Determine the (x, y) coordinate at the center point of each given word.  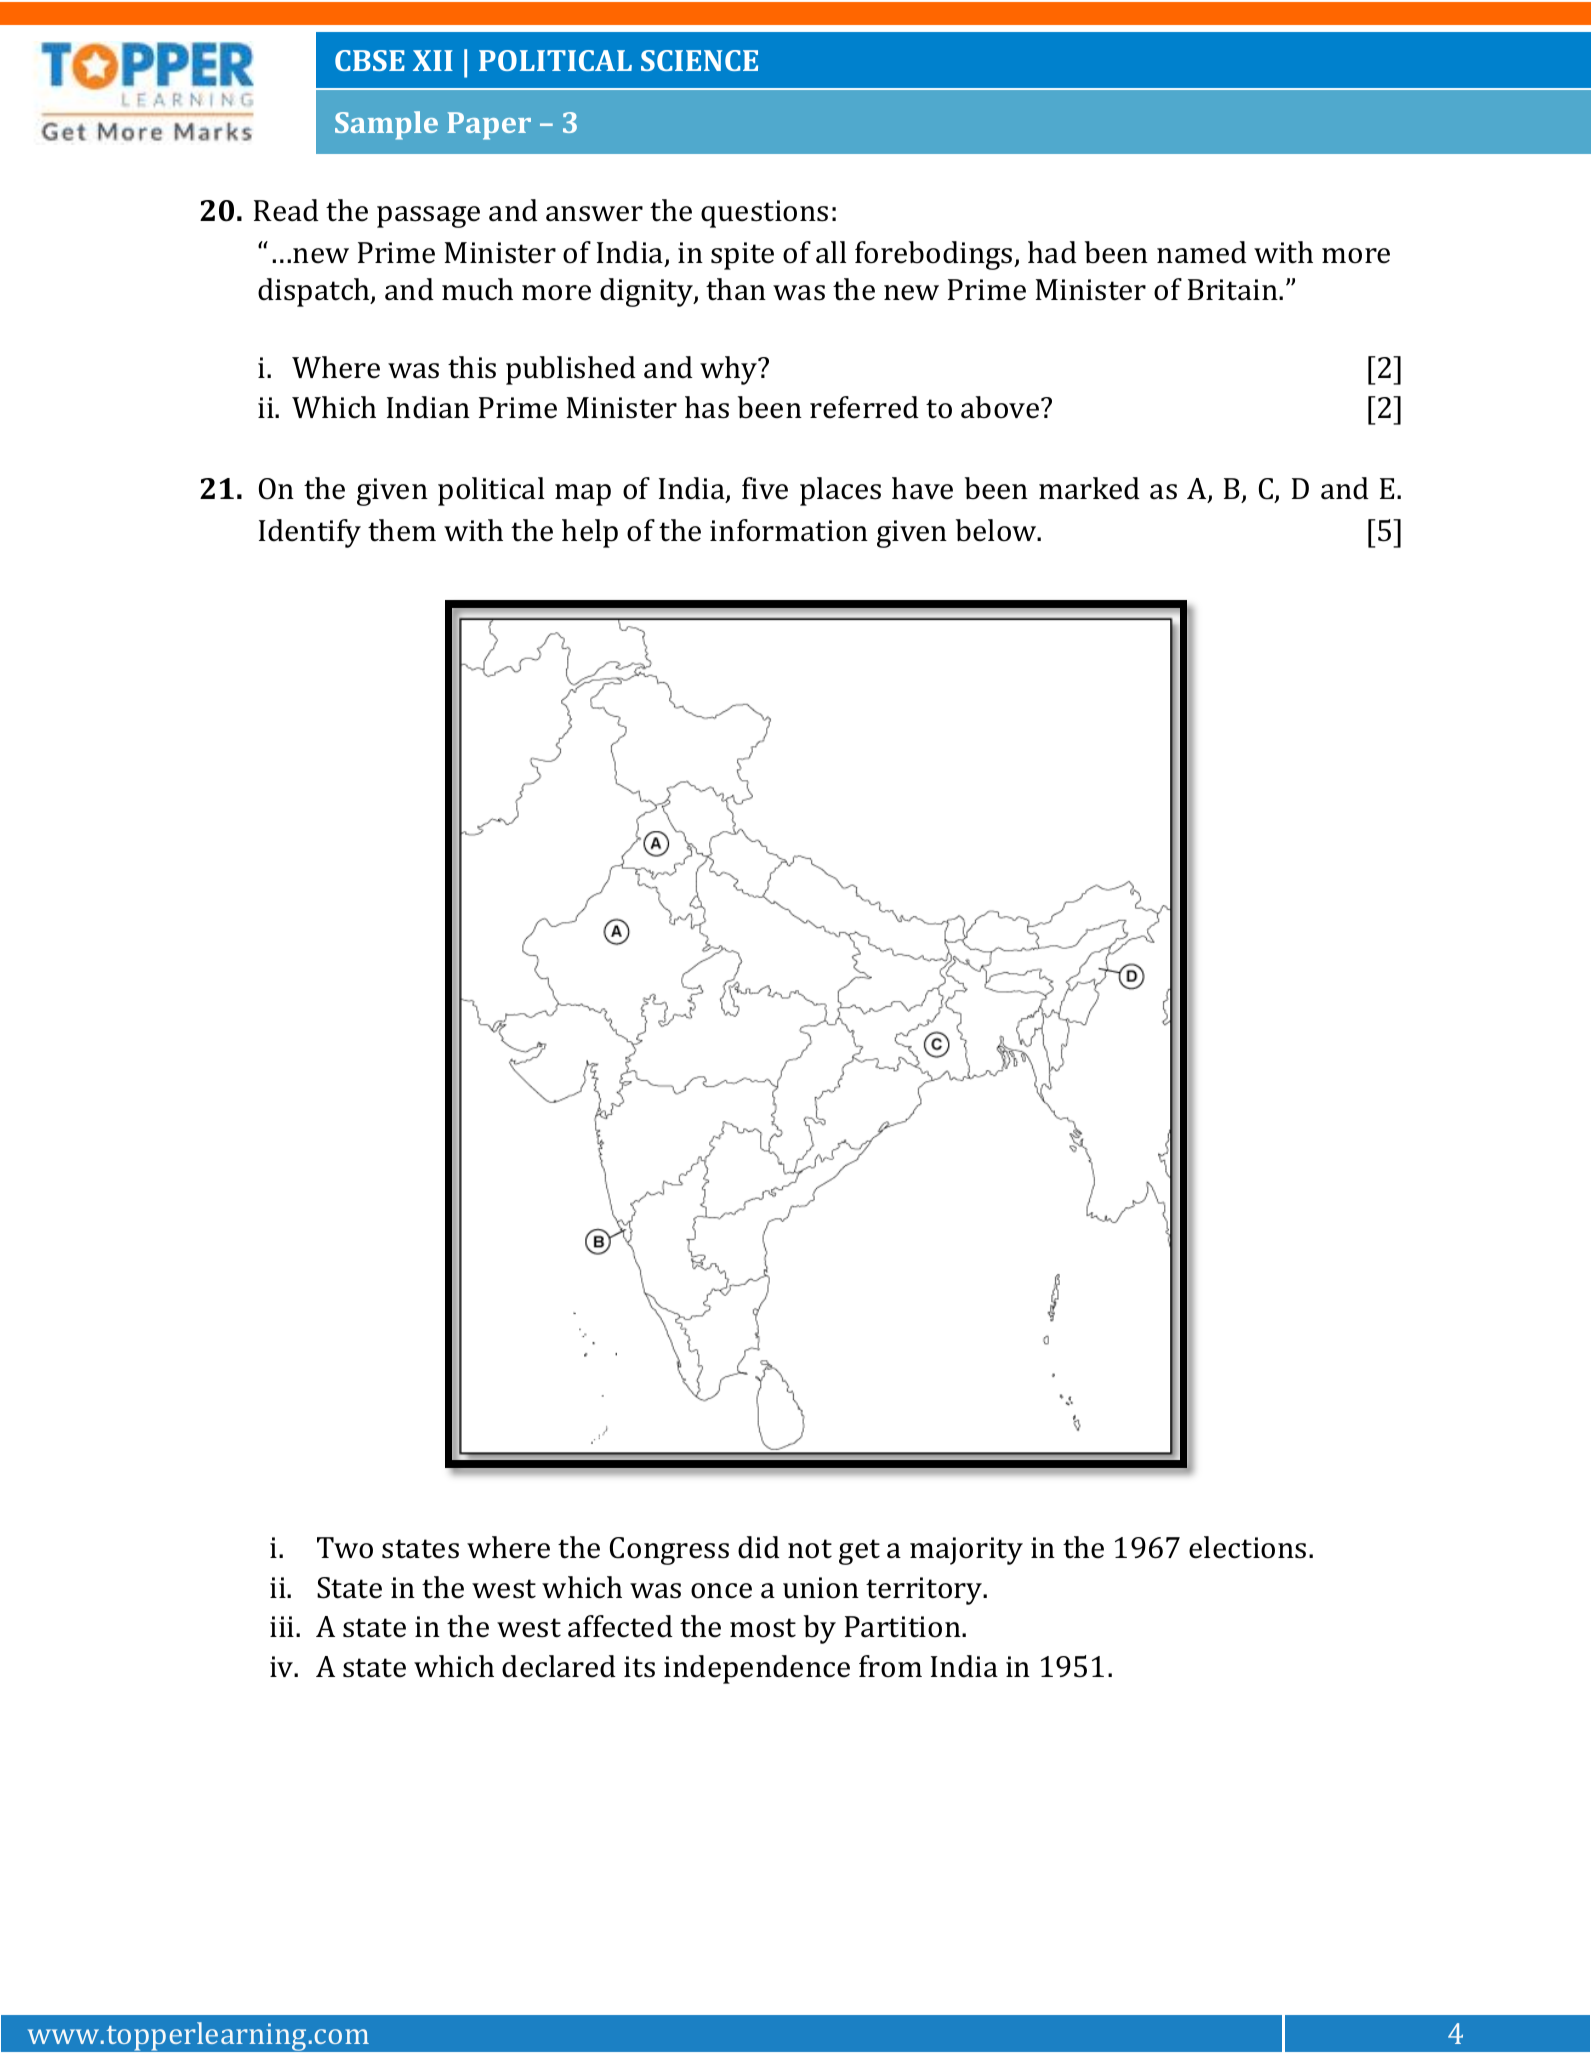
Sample (386, 125)
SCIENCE (699, 60)
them (402, 530)
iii (283, 1626)
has (707, 407)
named (1202, 252)
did (759, 1547)
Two (345, 1548)
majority (966, 1551)
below (997, 530)
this (472, 367)
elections (1247, 1547)
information (789, 530)
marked (1089, 488)
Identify (310, 533)
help (590, 533)
